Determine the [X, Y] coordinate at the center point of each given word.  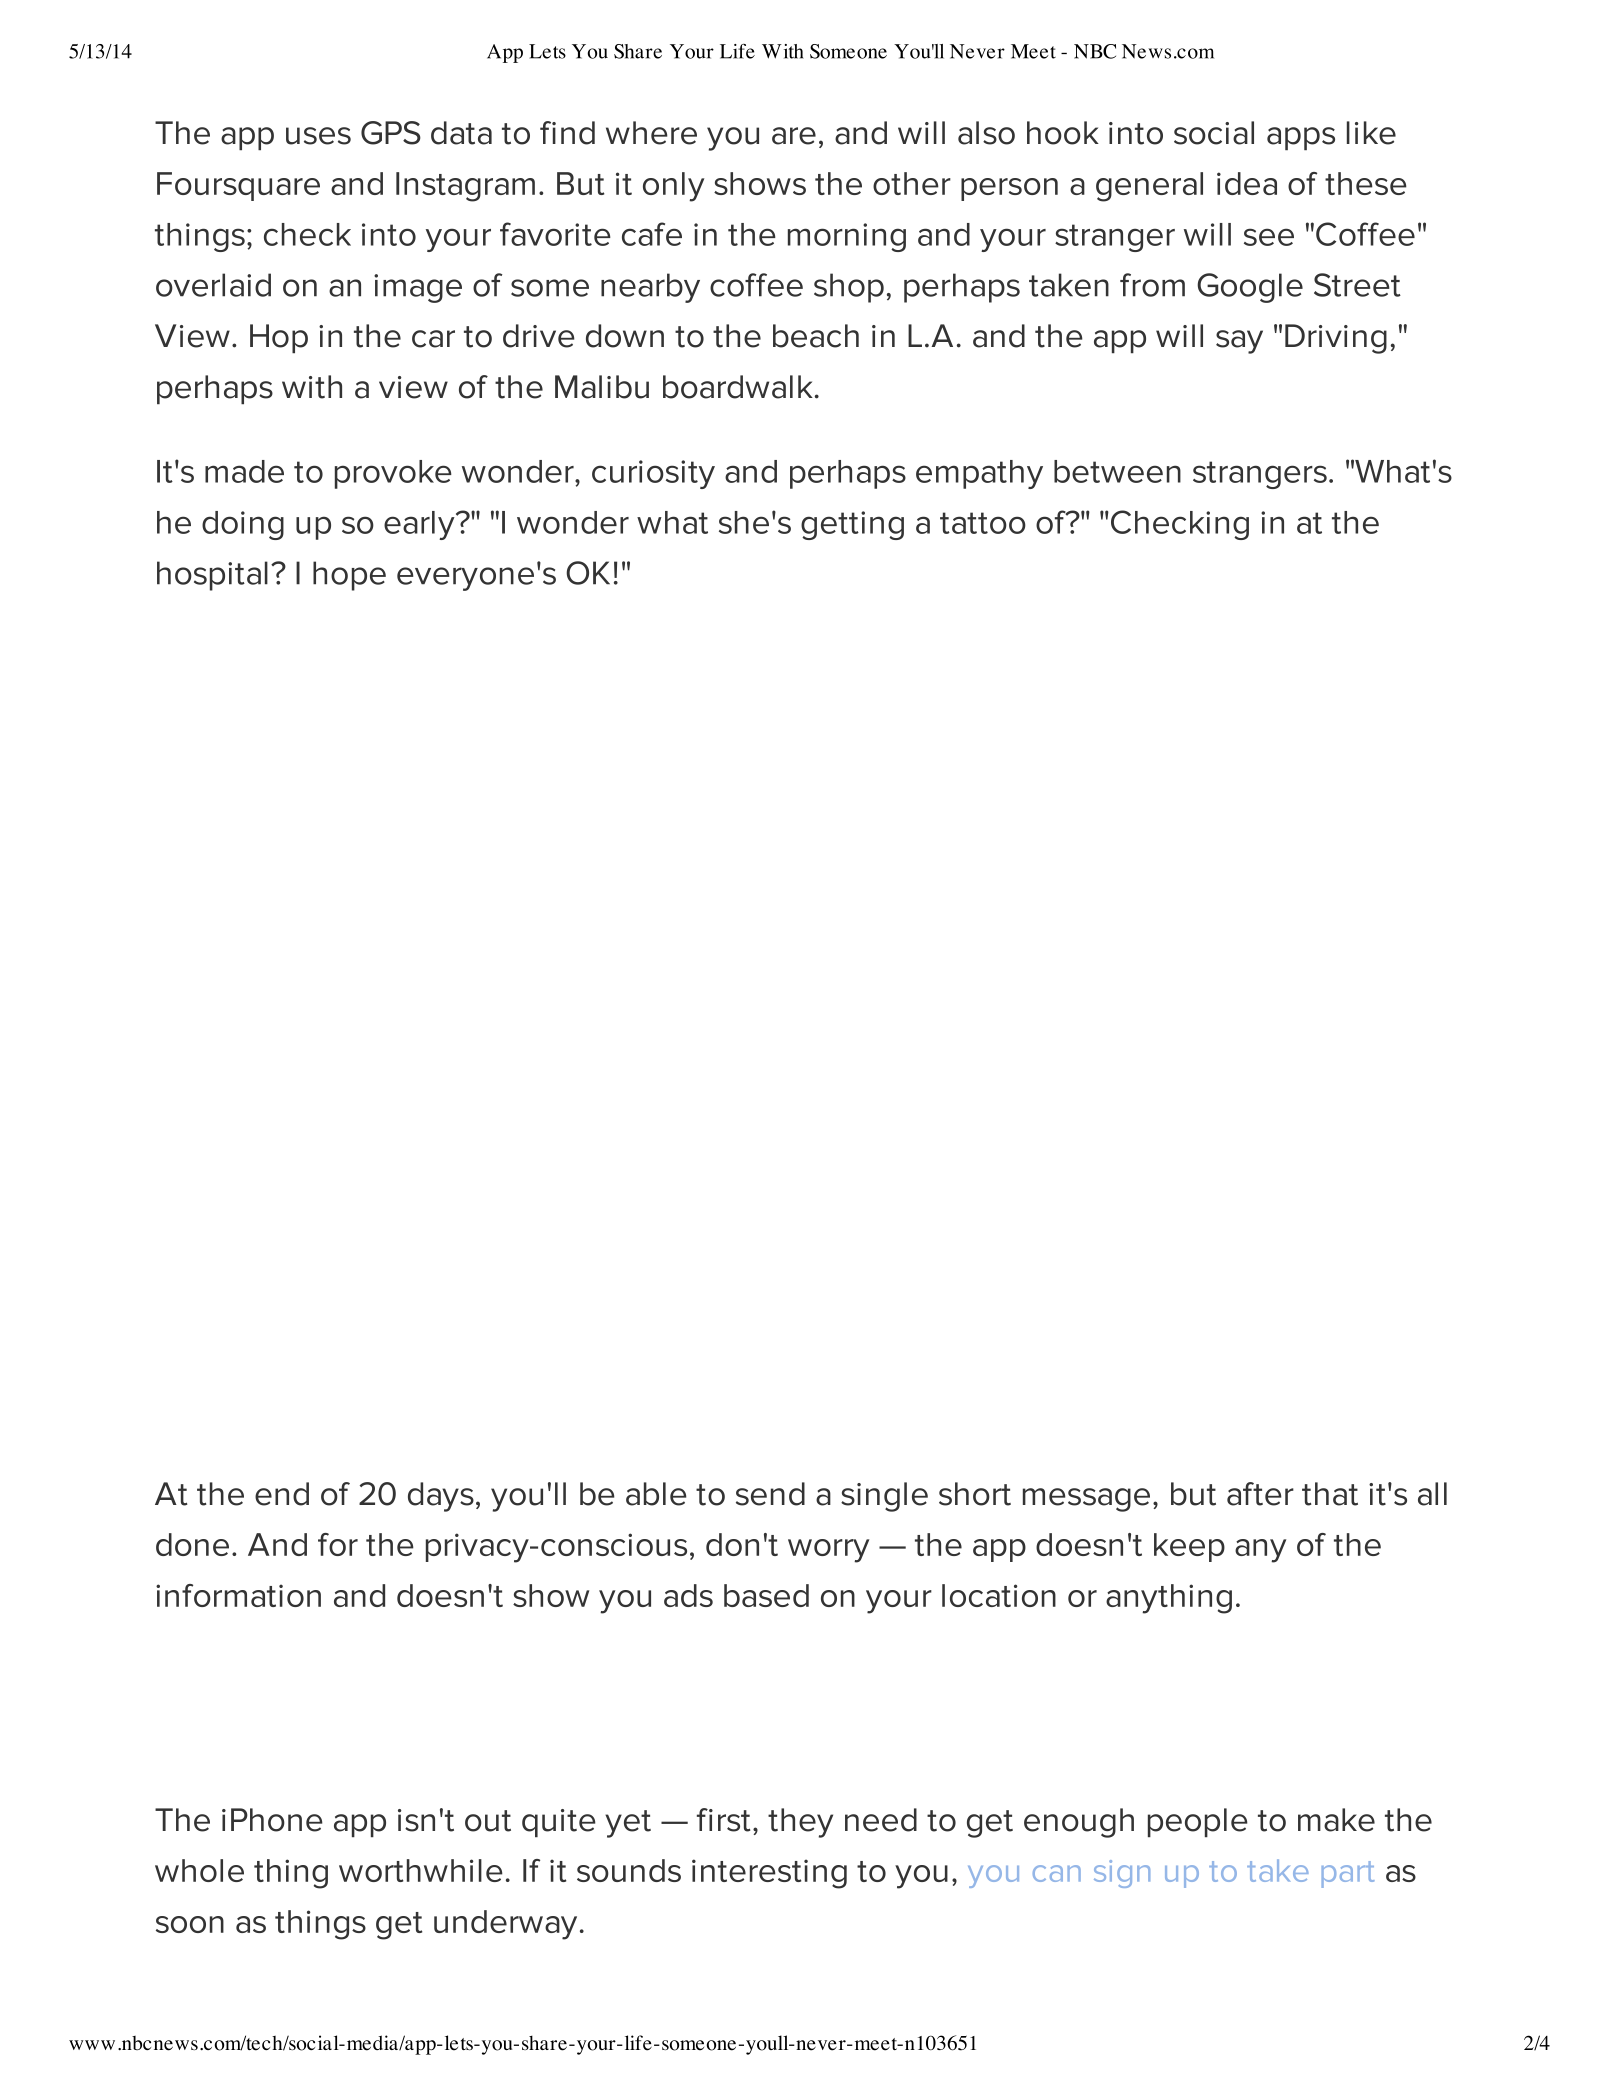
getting [852, 525]
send [770, 1494]
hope [349, 576]
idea [1247, 183]
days [441, 1497]
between [1117, 471]
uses [318, 136]
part [1348, 1874]
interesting [769, 1874]
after [1260, 1494]
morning [847, 237]
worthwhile [421, 1870]
